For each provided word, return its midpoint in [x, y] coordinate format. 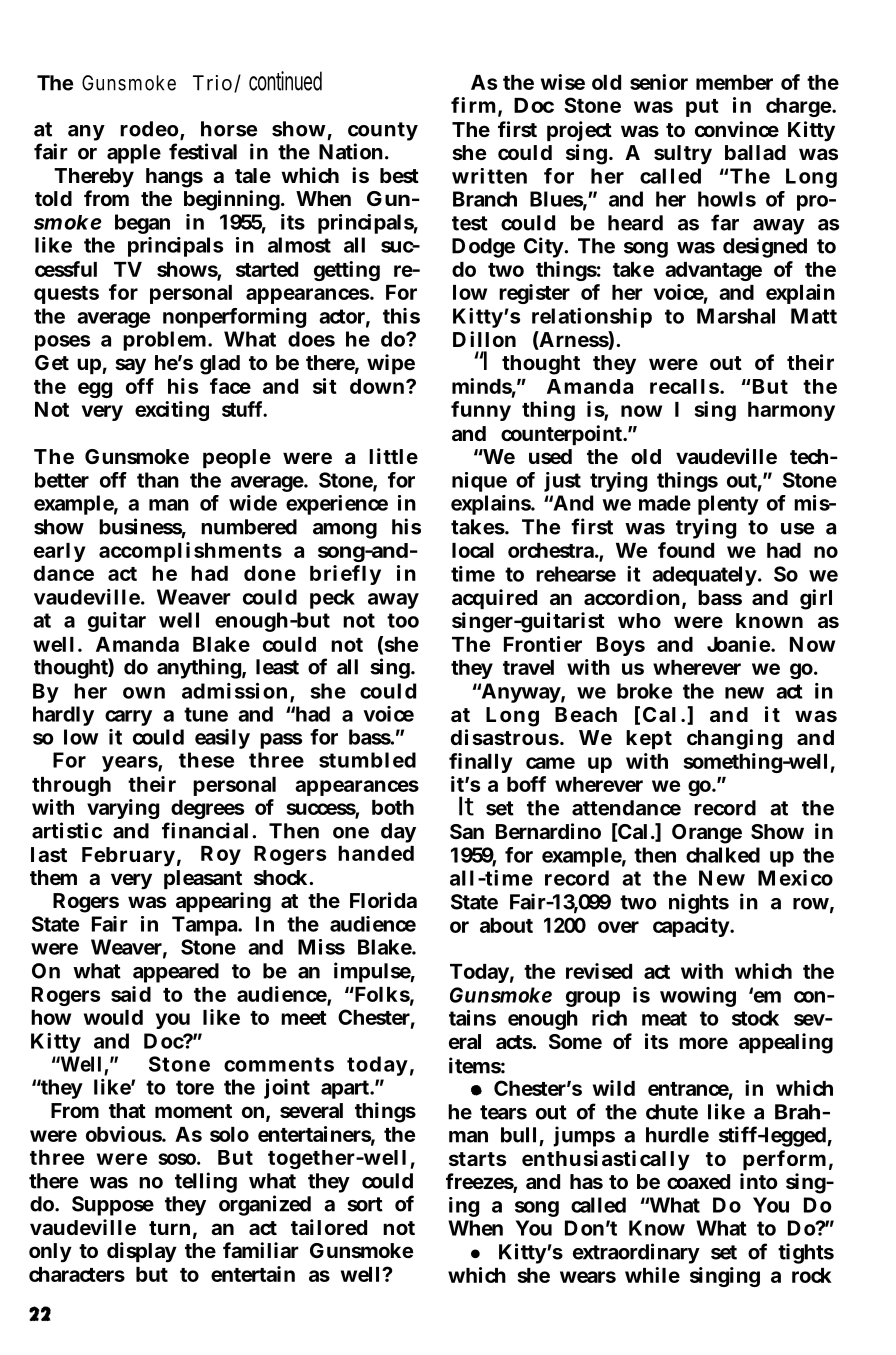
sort [365, 1204]
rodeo [150, 130]
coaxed [698, 1181]
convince [737, 129]
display [142, 1252]
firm [475, 106]
